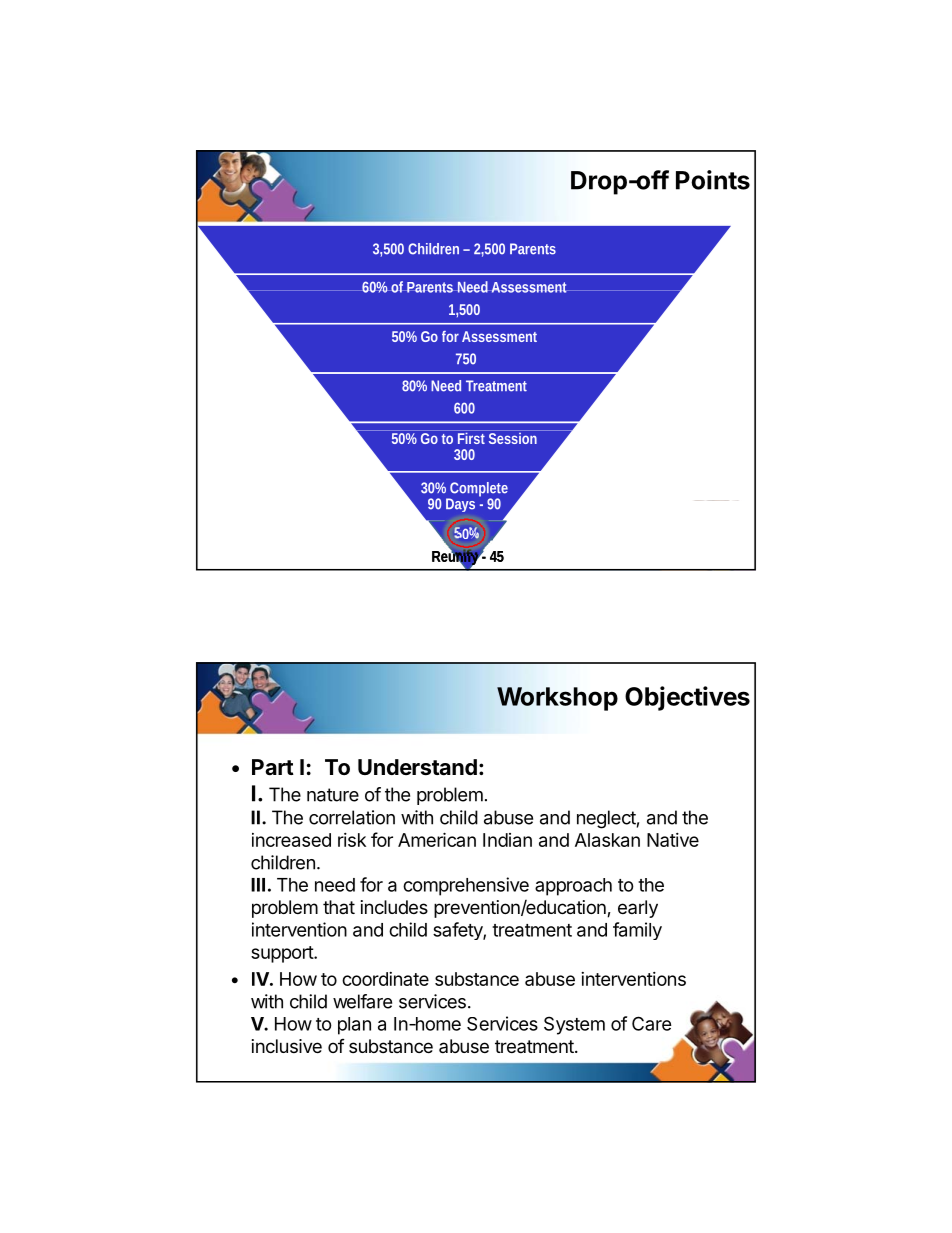 This screenshot has height=1233, width=952. Describe the element at coordinates (607, 840) in the screenshot. I see `Alaskan` at that location.
